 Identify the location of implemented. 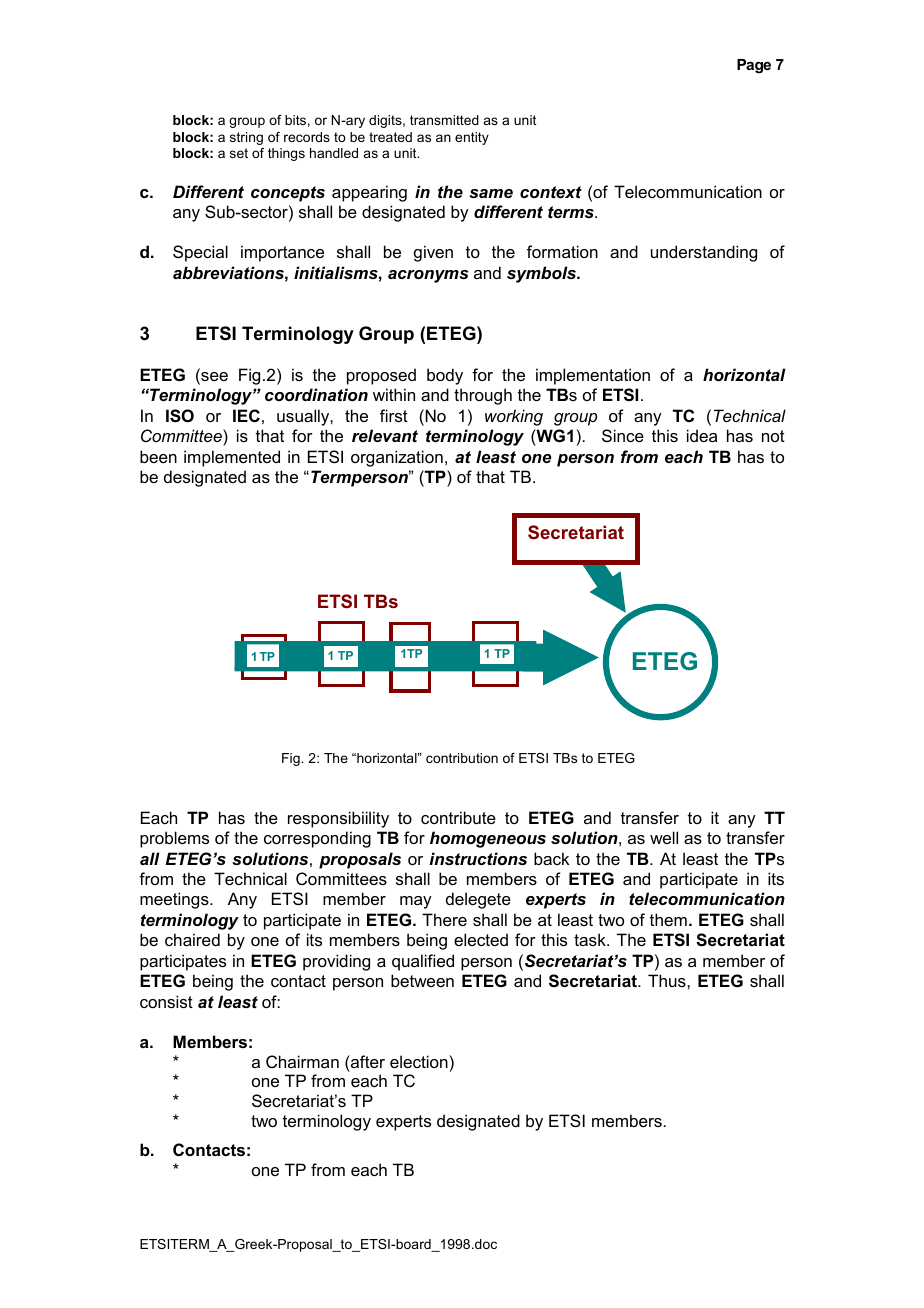
(232, 458).
